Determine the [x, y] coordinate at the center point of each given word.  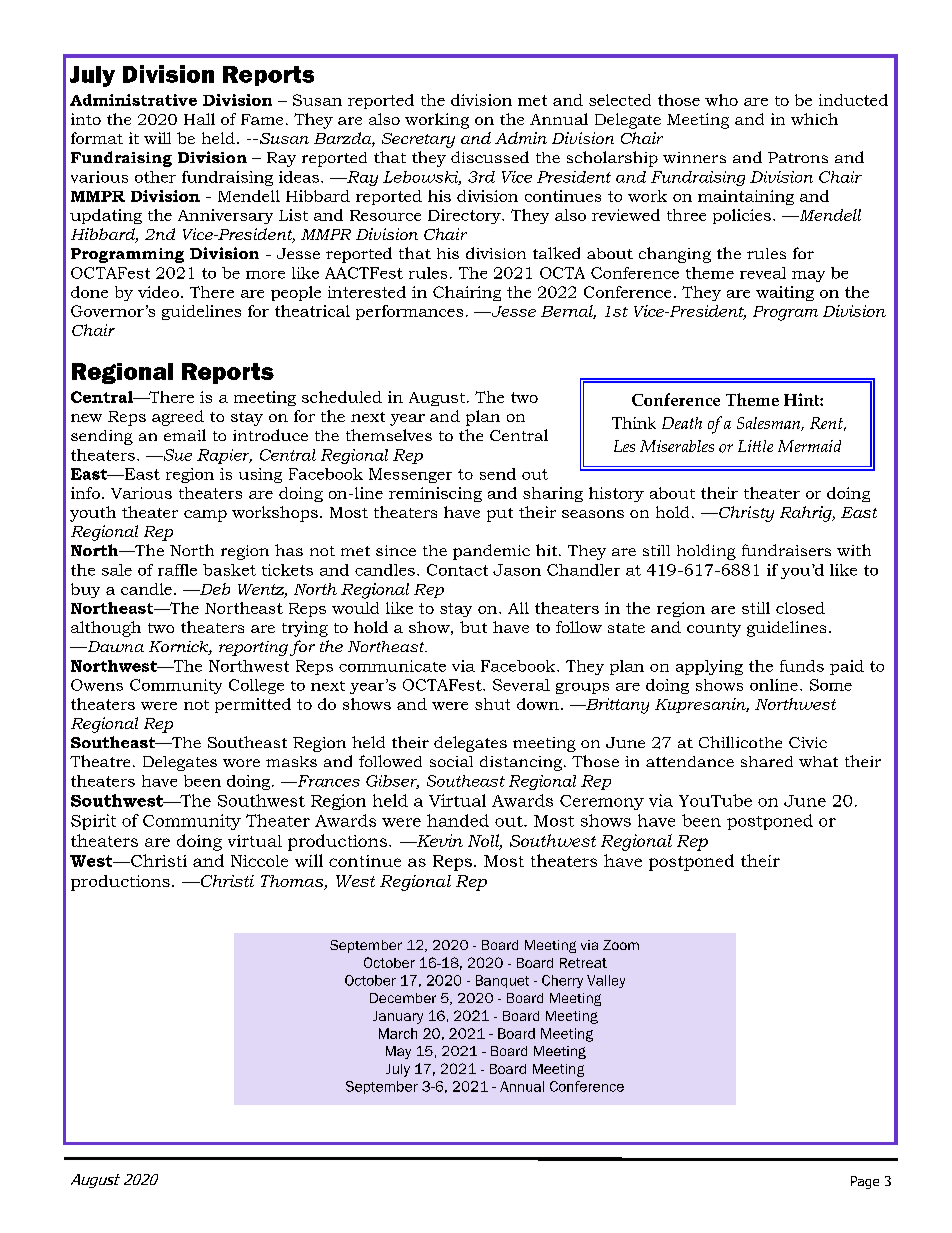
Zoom [621, 945]
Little [755, 446]
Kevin [438, 840]
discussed [490, 157]
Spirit [93, 822]
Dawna [114, 646]
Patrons [798, 157]
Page [865, 1182]
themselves [389, 435]
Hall [199, 119]
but [473, 627]
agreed [178, 418]
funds [802, 666]
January [398, 1017]
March [398, 1033]
